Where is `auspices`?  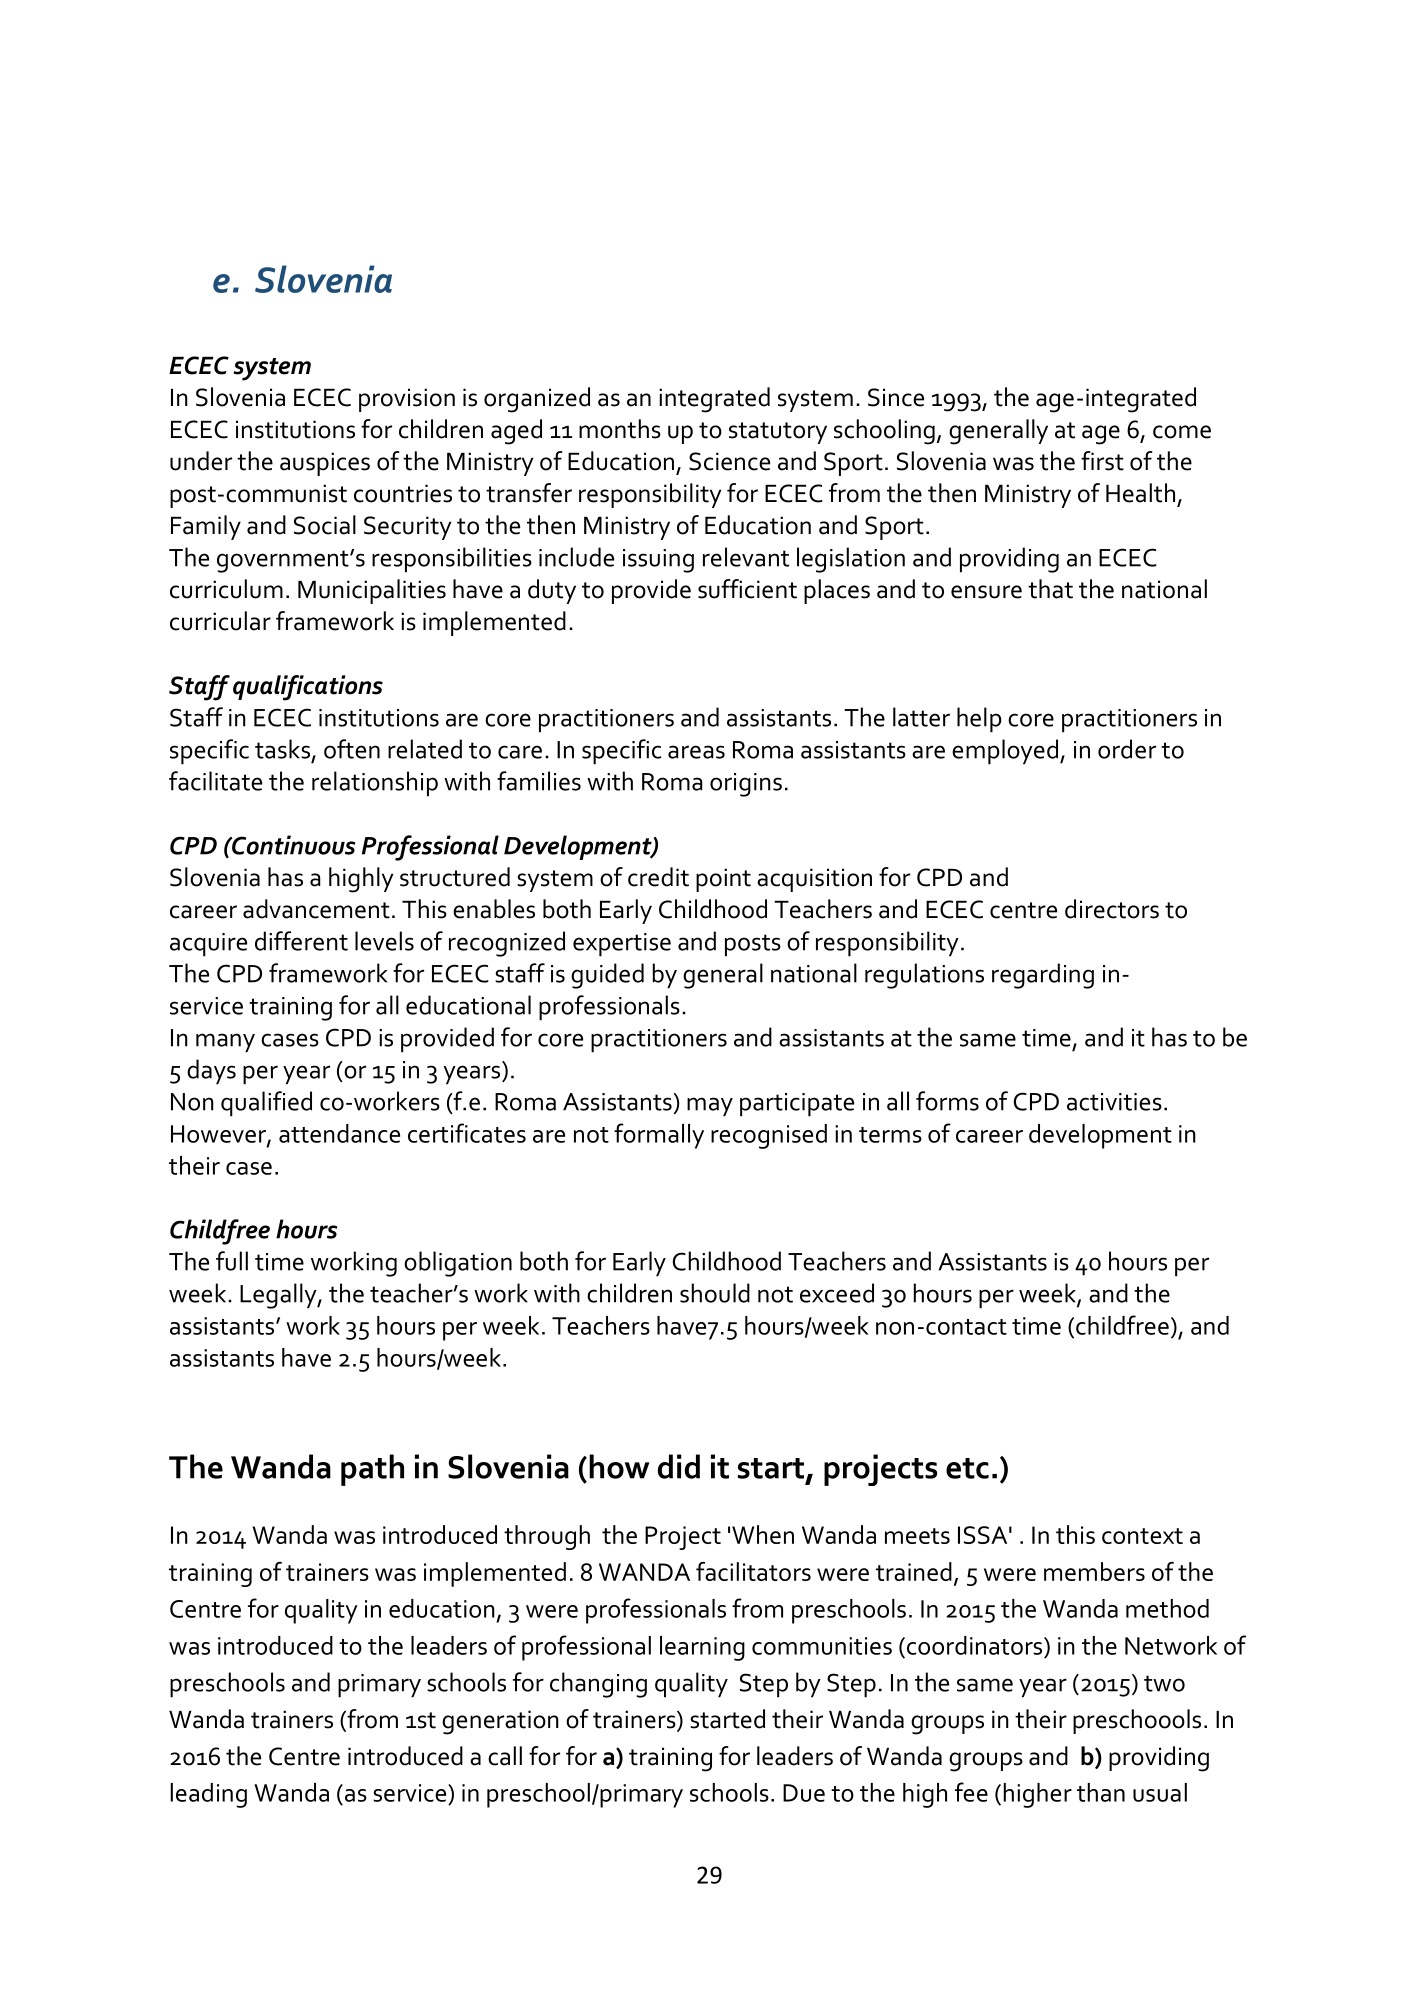
auspices is located at coordinates (325, 464).
